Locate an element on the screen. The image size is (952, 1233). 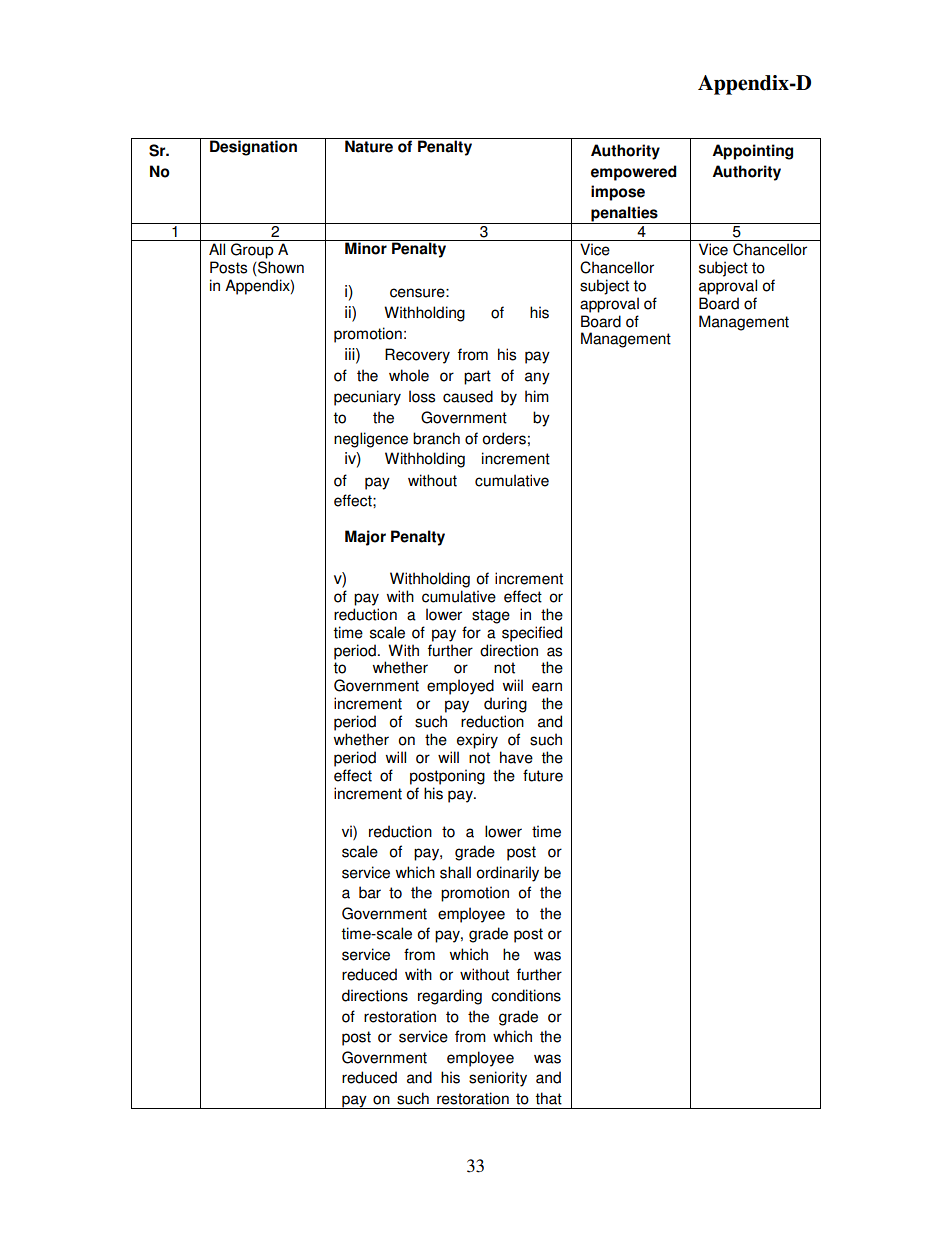
empowered is located at coordinates (634, 173).
